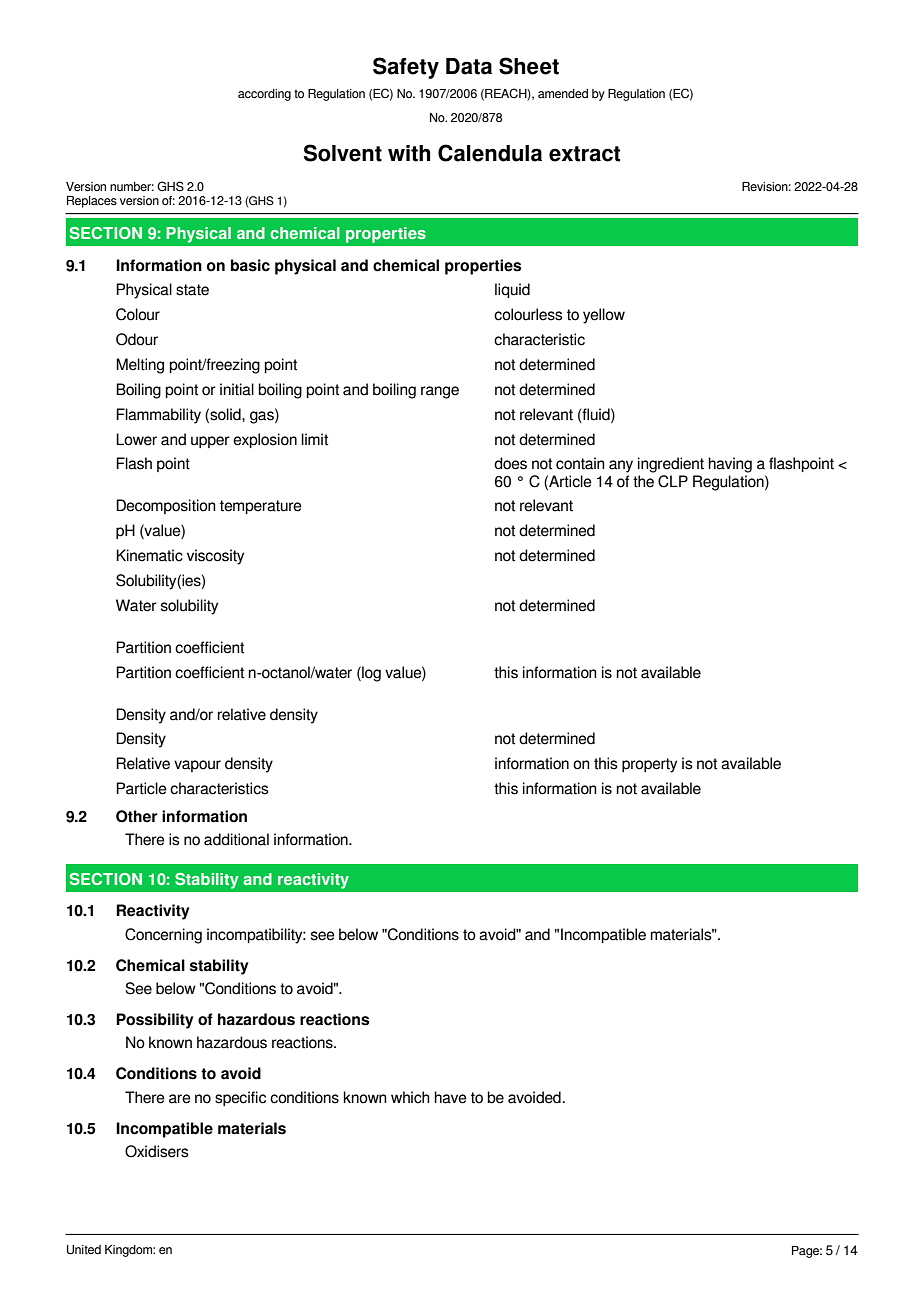 Image resolution: width=924 pixels, height=1308 pixels. I want to click on ingredient, so click(671, 465).
